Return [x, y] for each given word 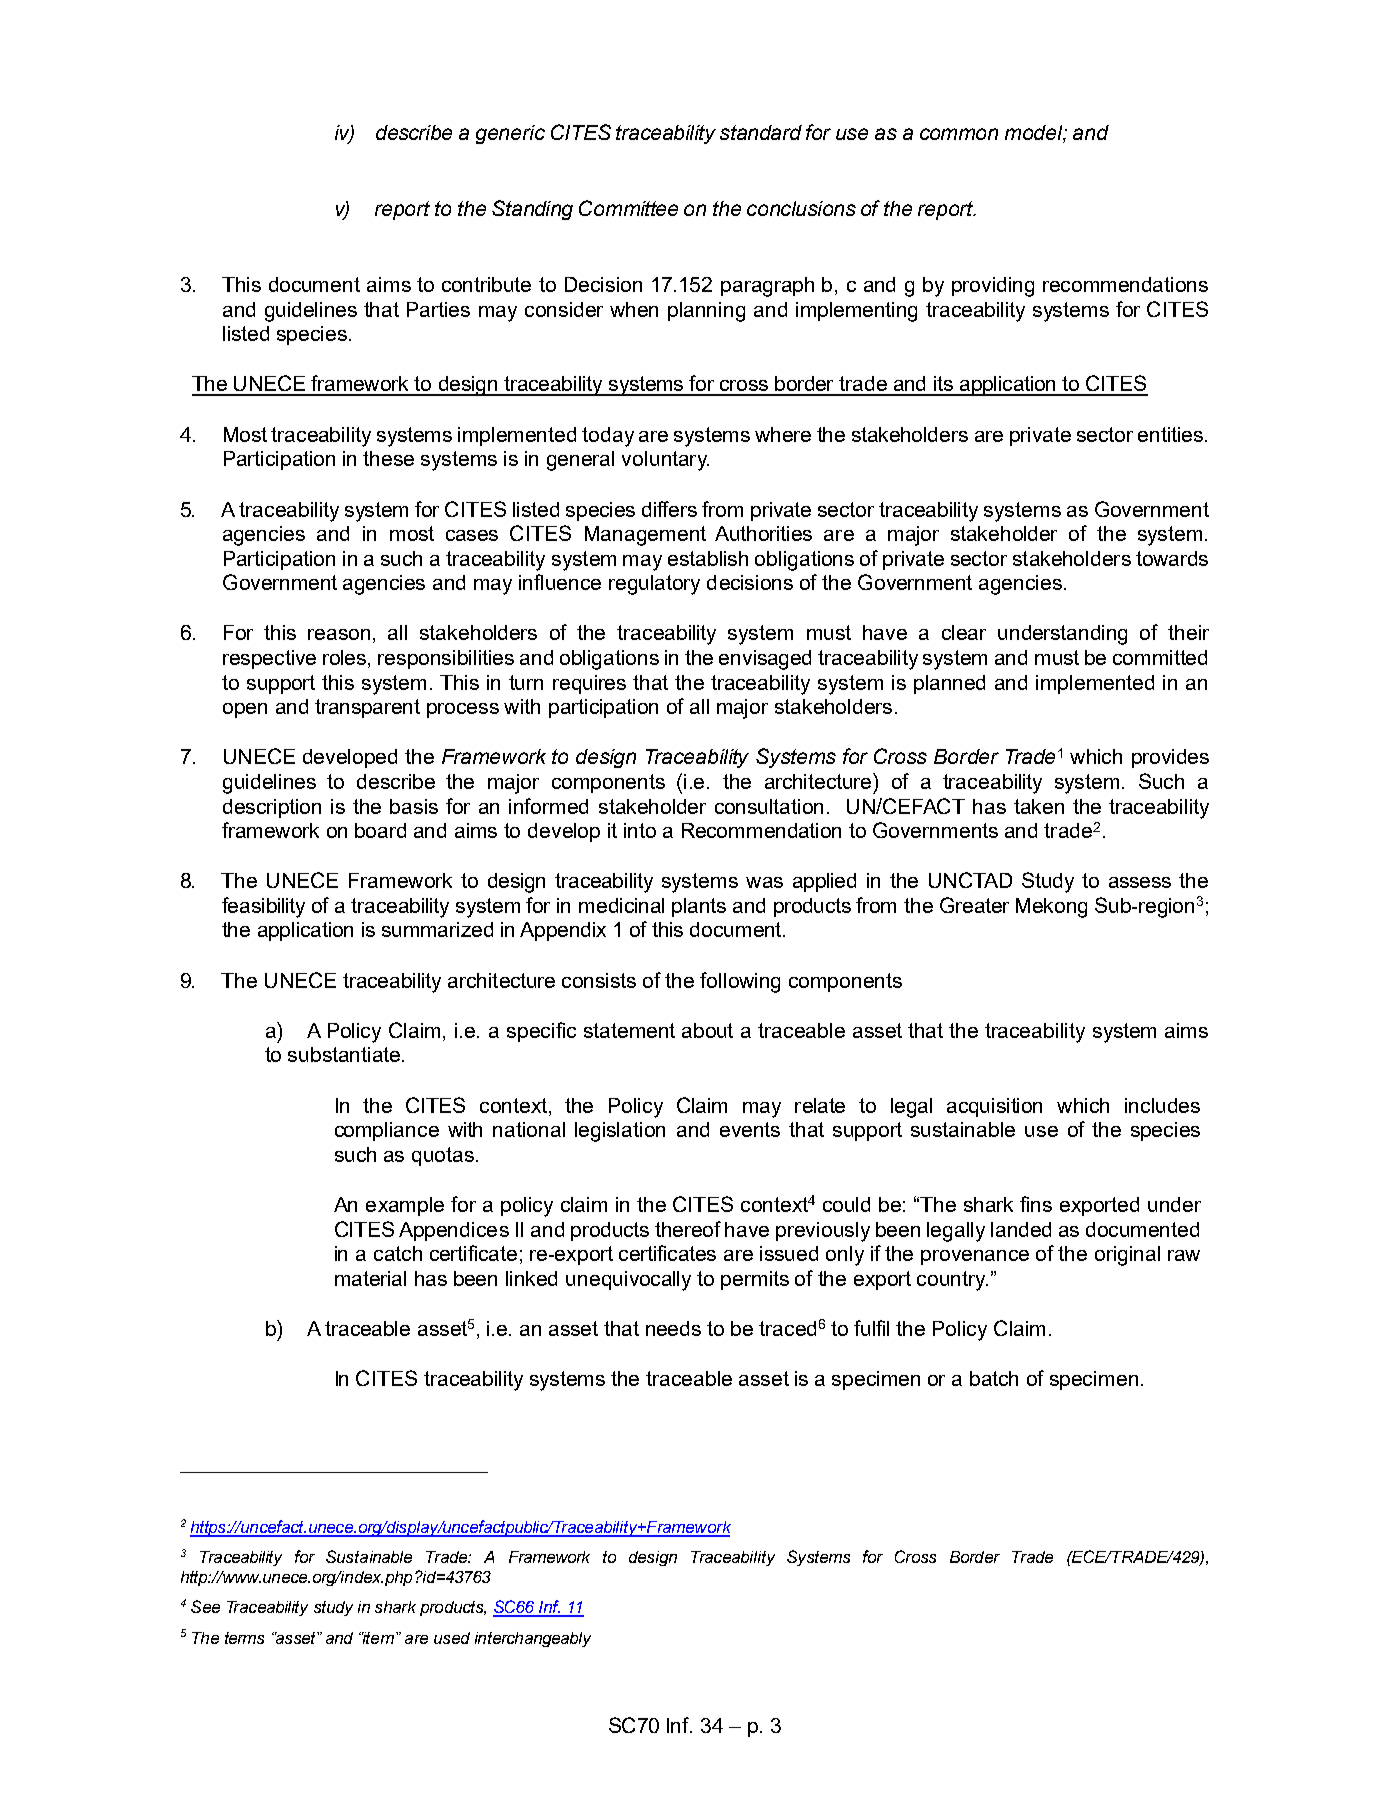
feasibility [263, 907]
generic [510, 134]
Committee [628, 208]
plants [699, 907]
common [959, 134]
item [379, 1638]
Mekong [1051, 908]
